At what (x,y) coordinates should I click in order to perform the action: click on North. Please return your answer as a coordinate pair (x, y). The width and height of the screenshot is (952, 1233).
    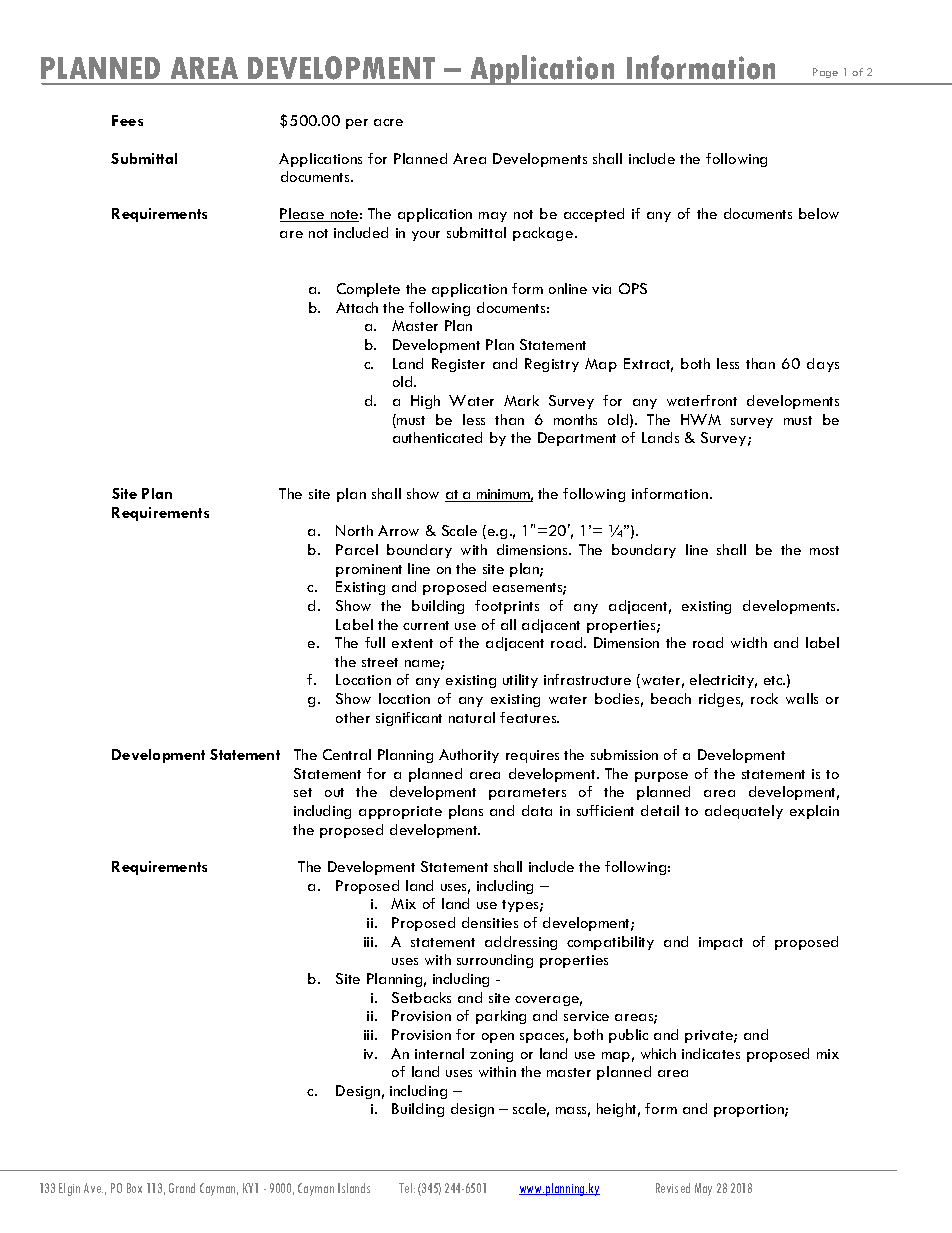
    Looking at the image, I should click on (354, 530).
